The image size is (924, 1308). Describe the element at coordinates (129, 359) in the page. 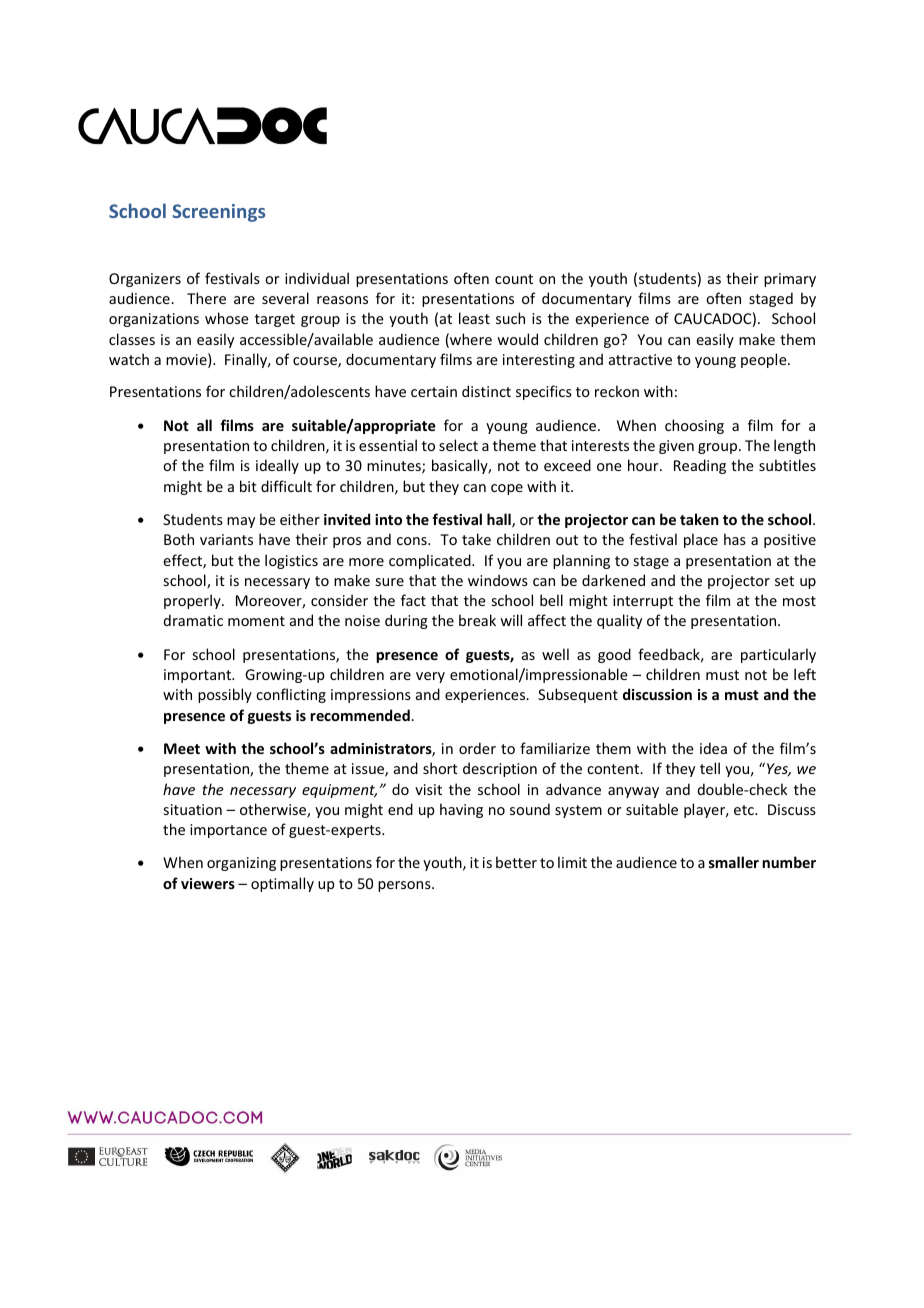

I see `watch` at that location.
